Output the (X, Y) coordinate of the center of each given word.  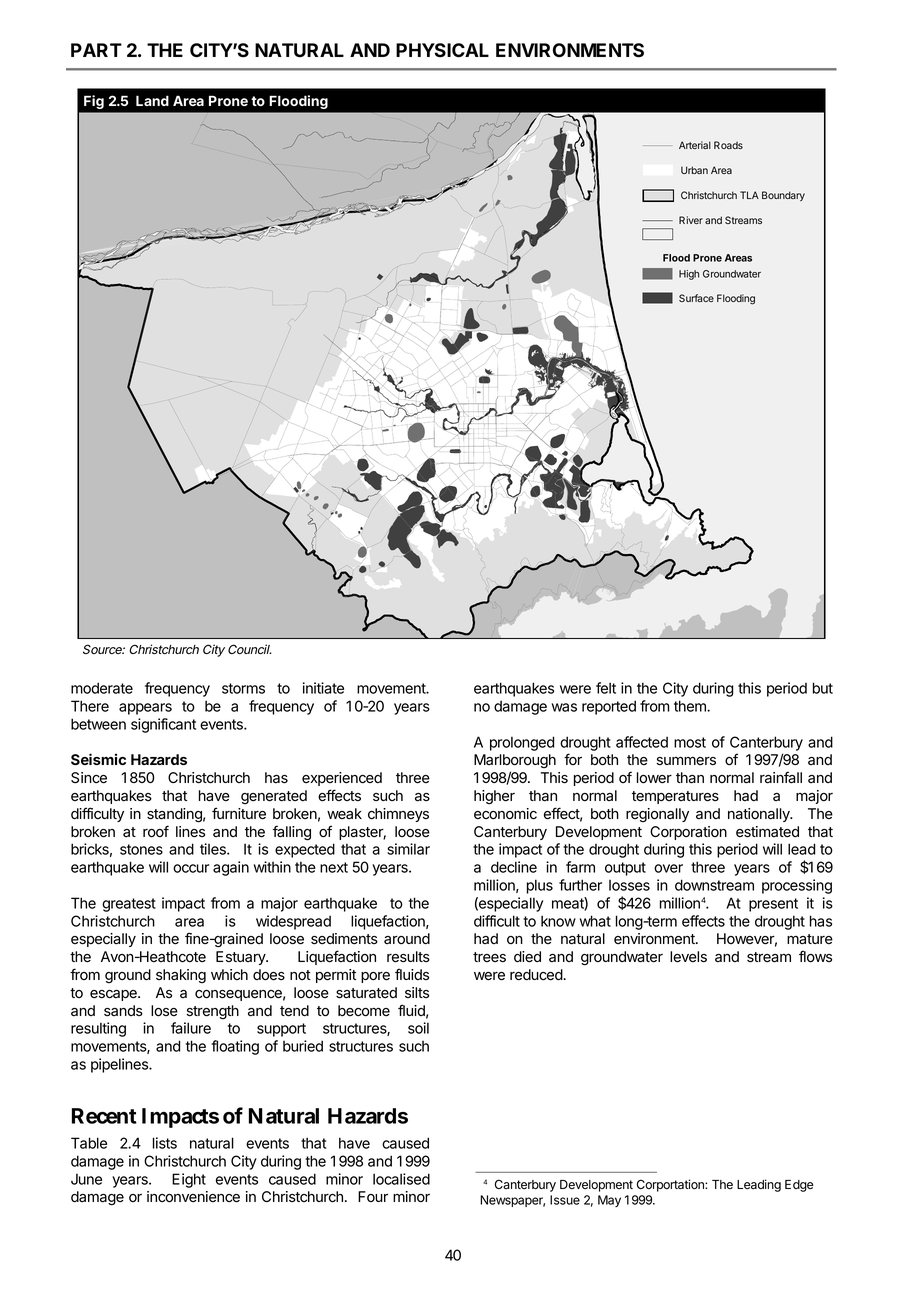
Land (152, 100)
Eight (189, 1180)
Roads (728, 145)
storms (243, 688)
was (564, 707)
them (691, 706)
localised (401, 1179)
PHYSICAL (442, 50)
